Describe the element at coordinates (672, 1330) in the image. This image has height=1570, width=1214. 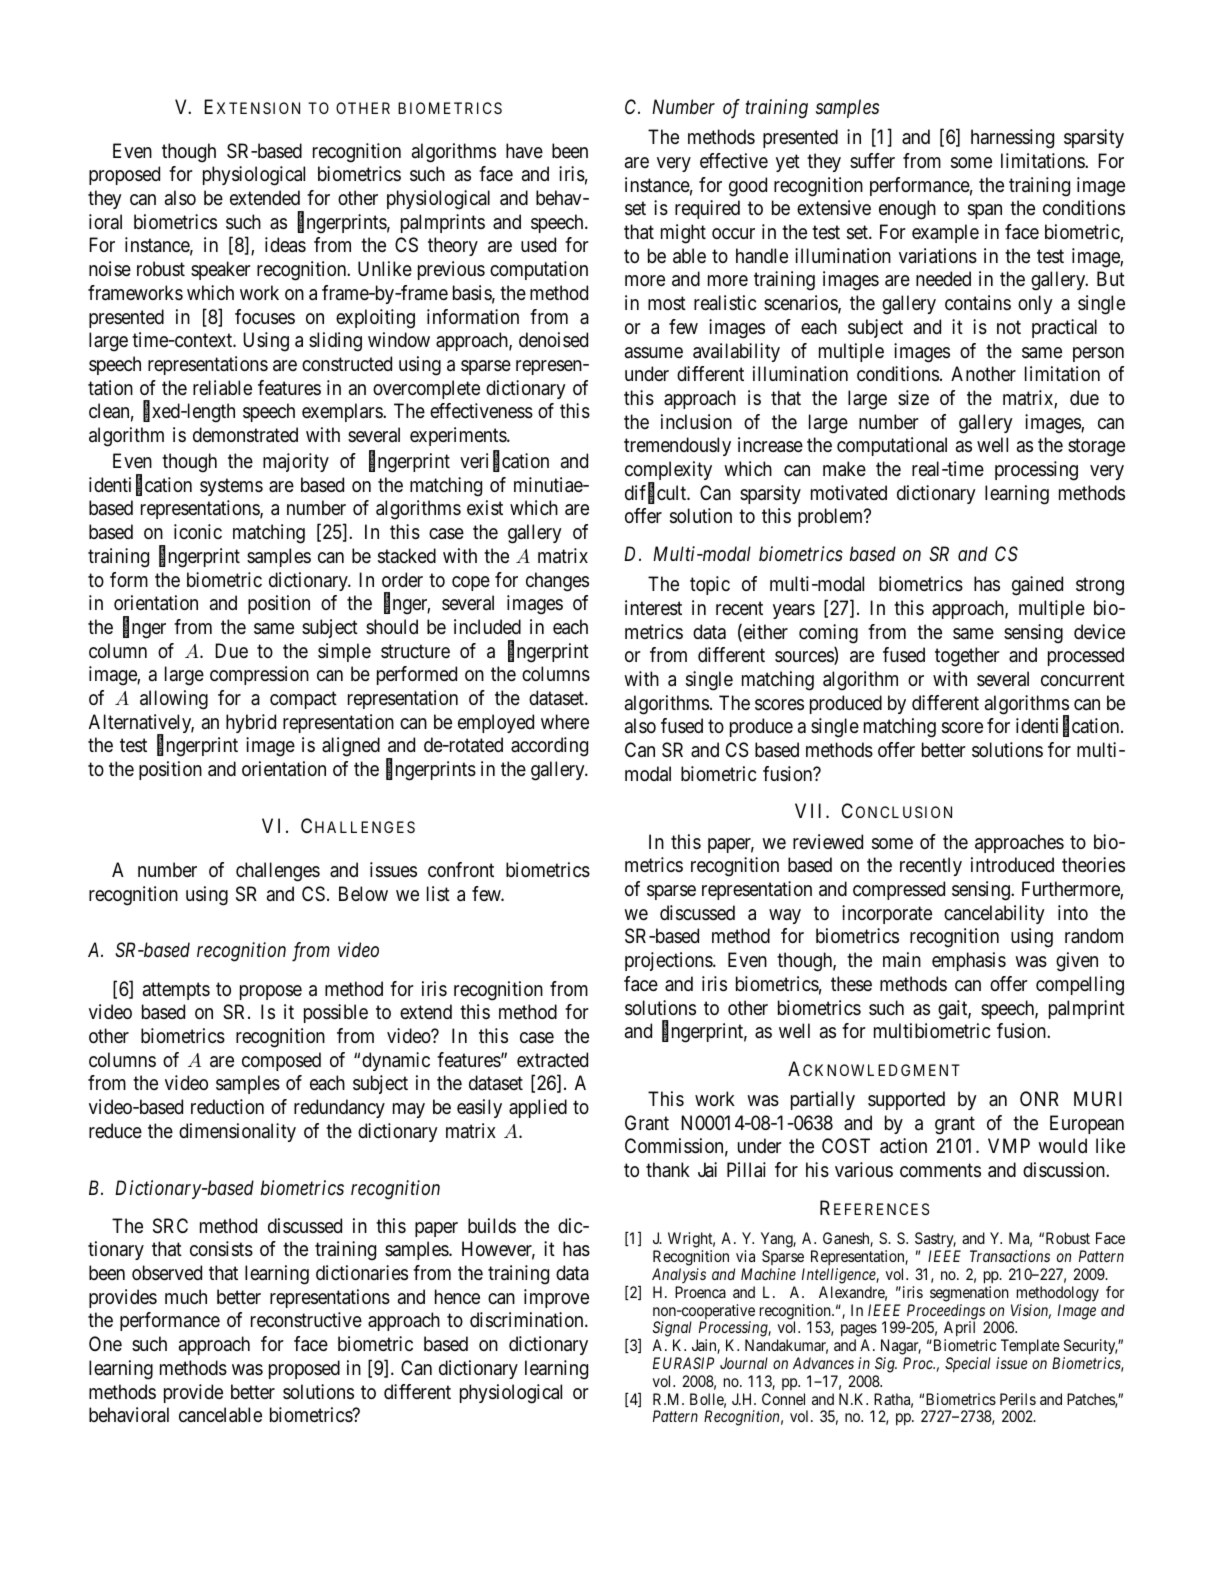
I see `Signal` at that location.
